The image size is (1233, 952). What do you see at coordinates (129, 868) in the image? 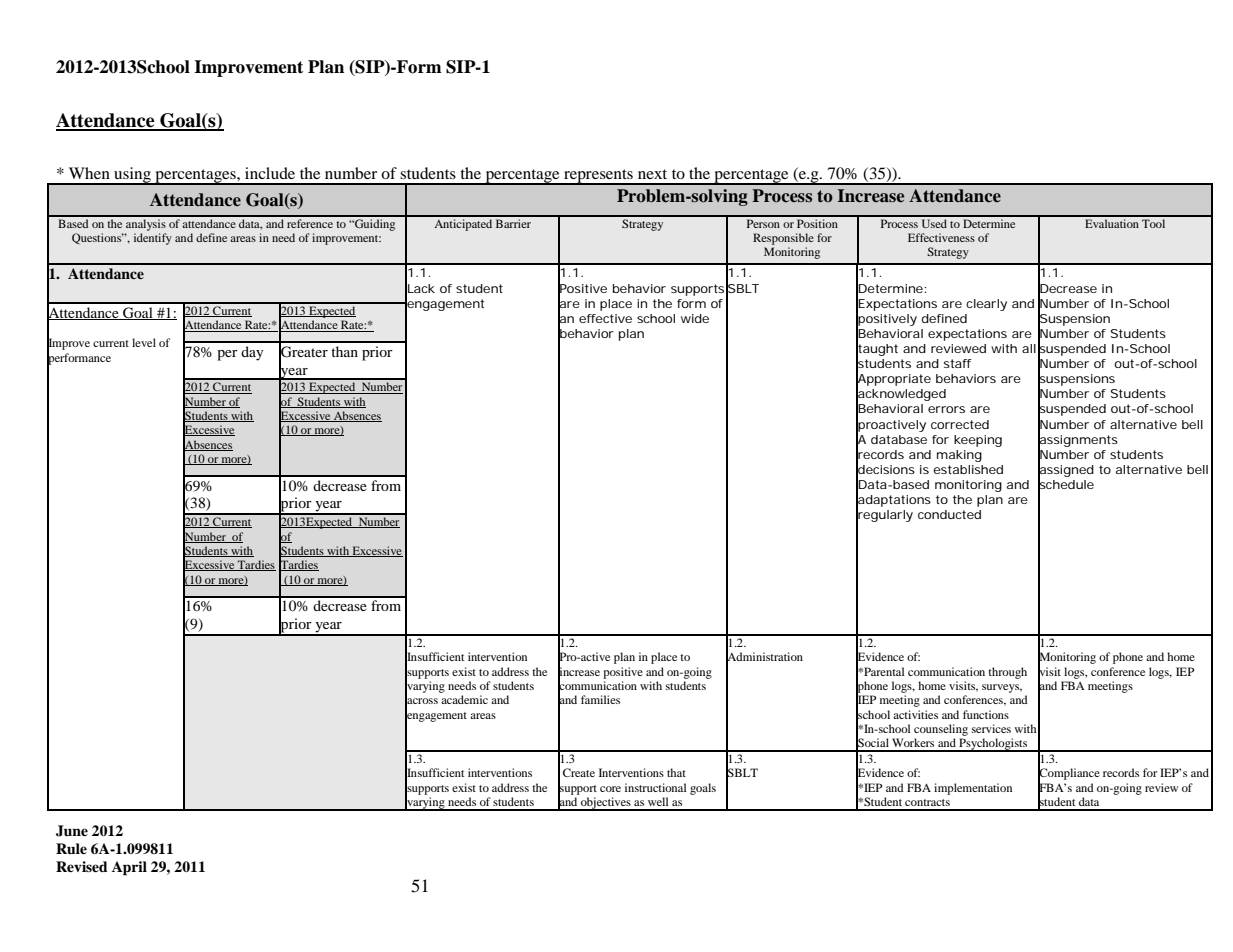
I see `April` at bounding box center [129, 868].
